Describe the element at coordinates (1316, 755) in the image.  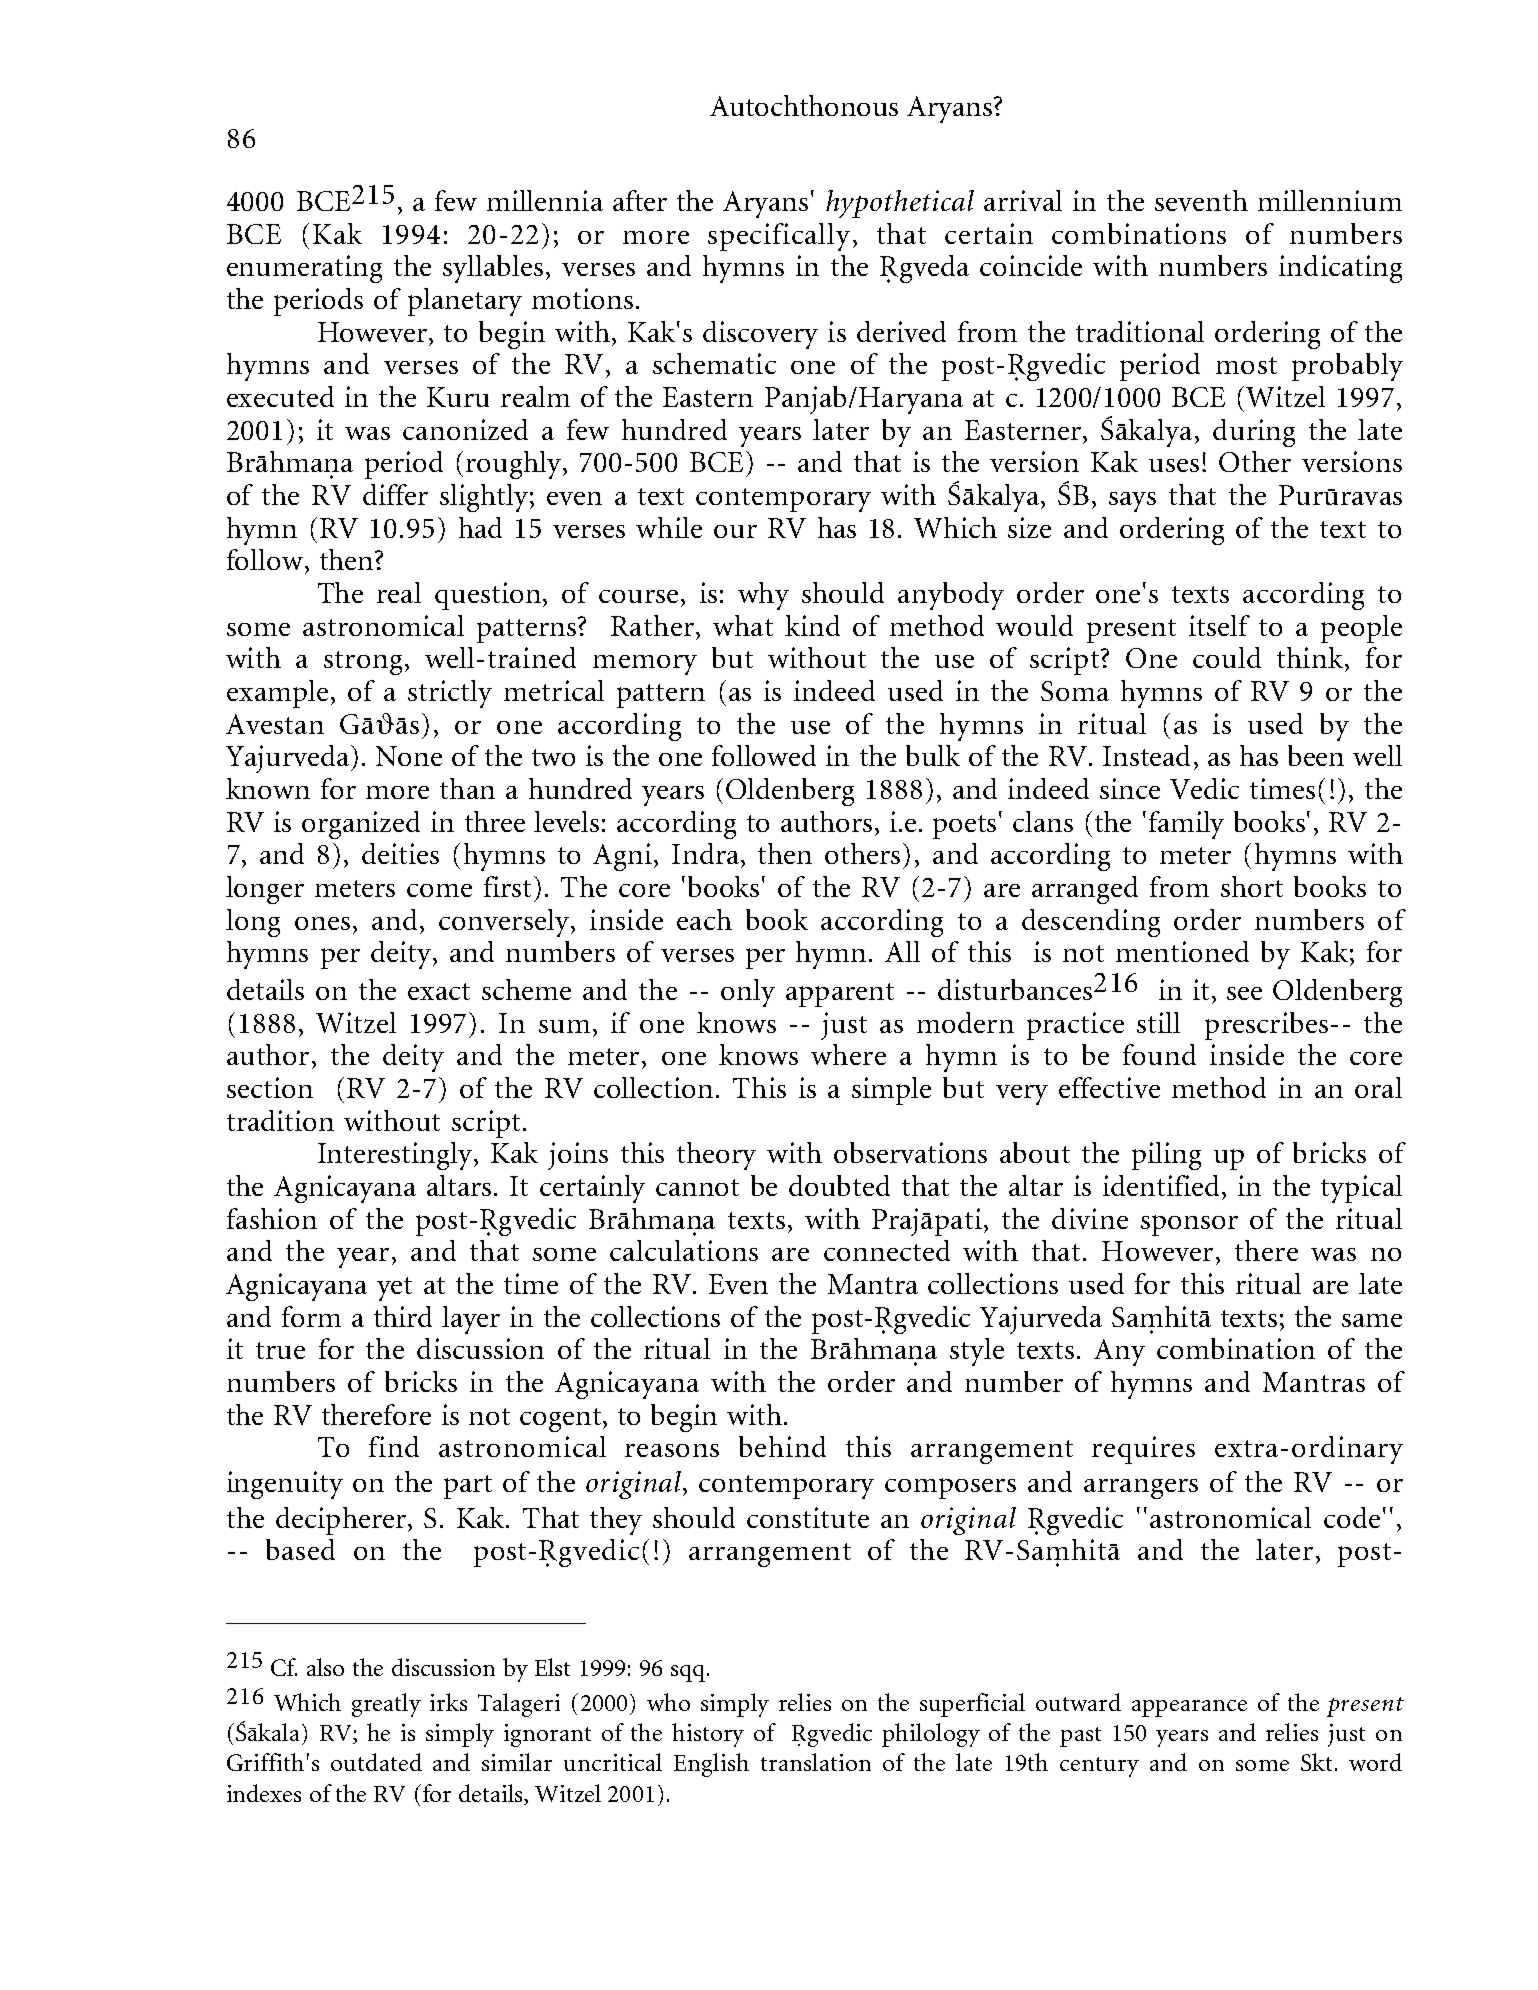
I see `been` at that location.
